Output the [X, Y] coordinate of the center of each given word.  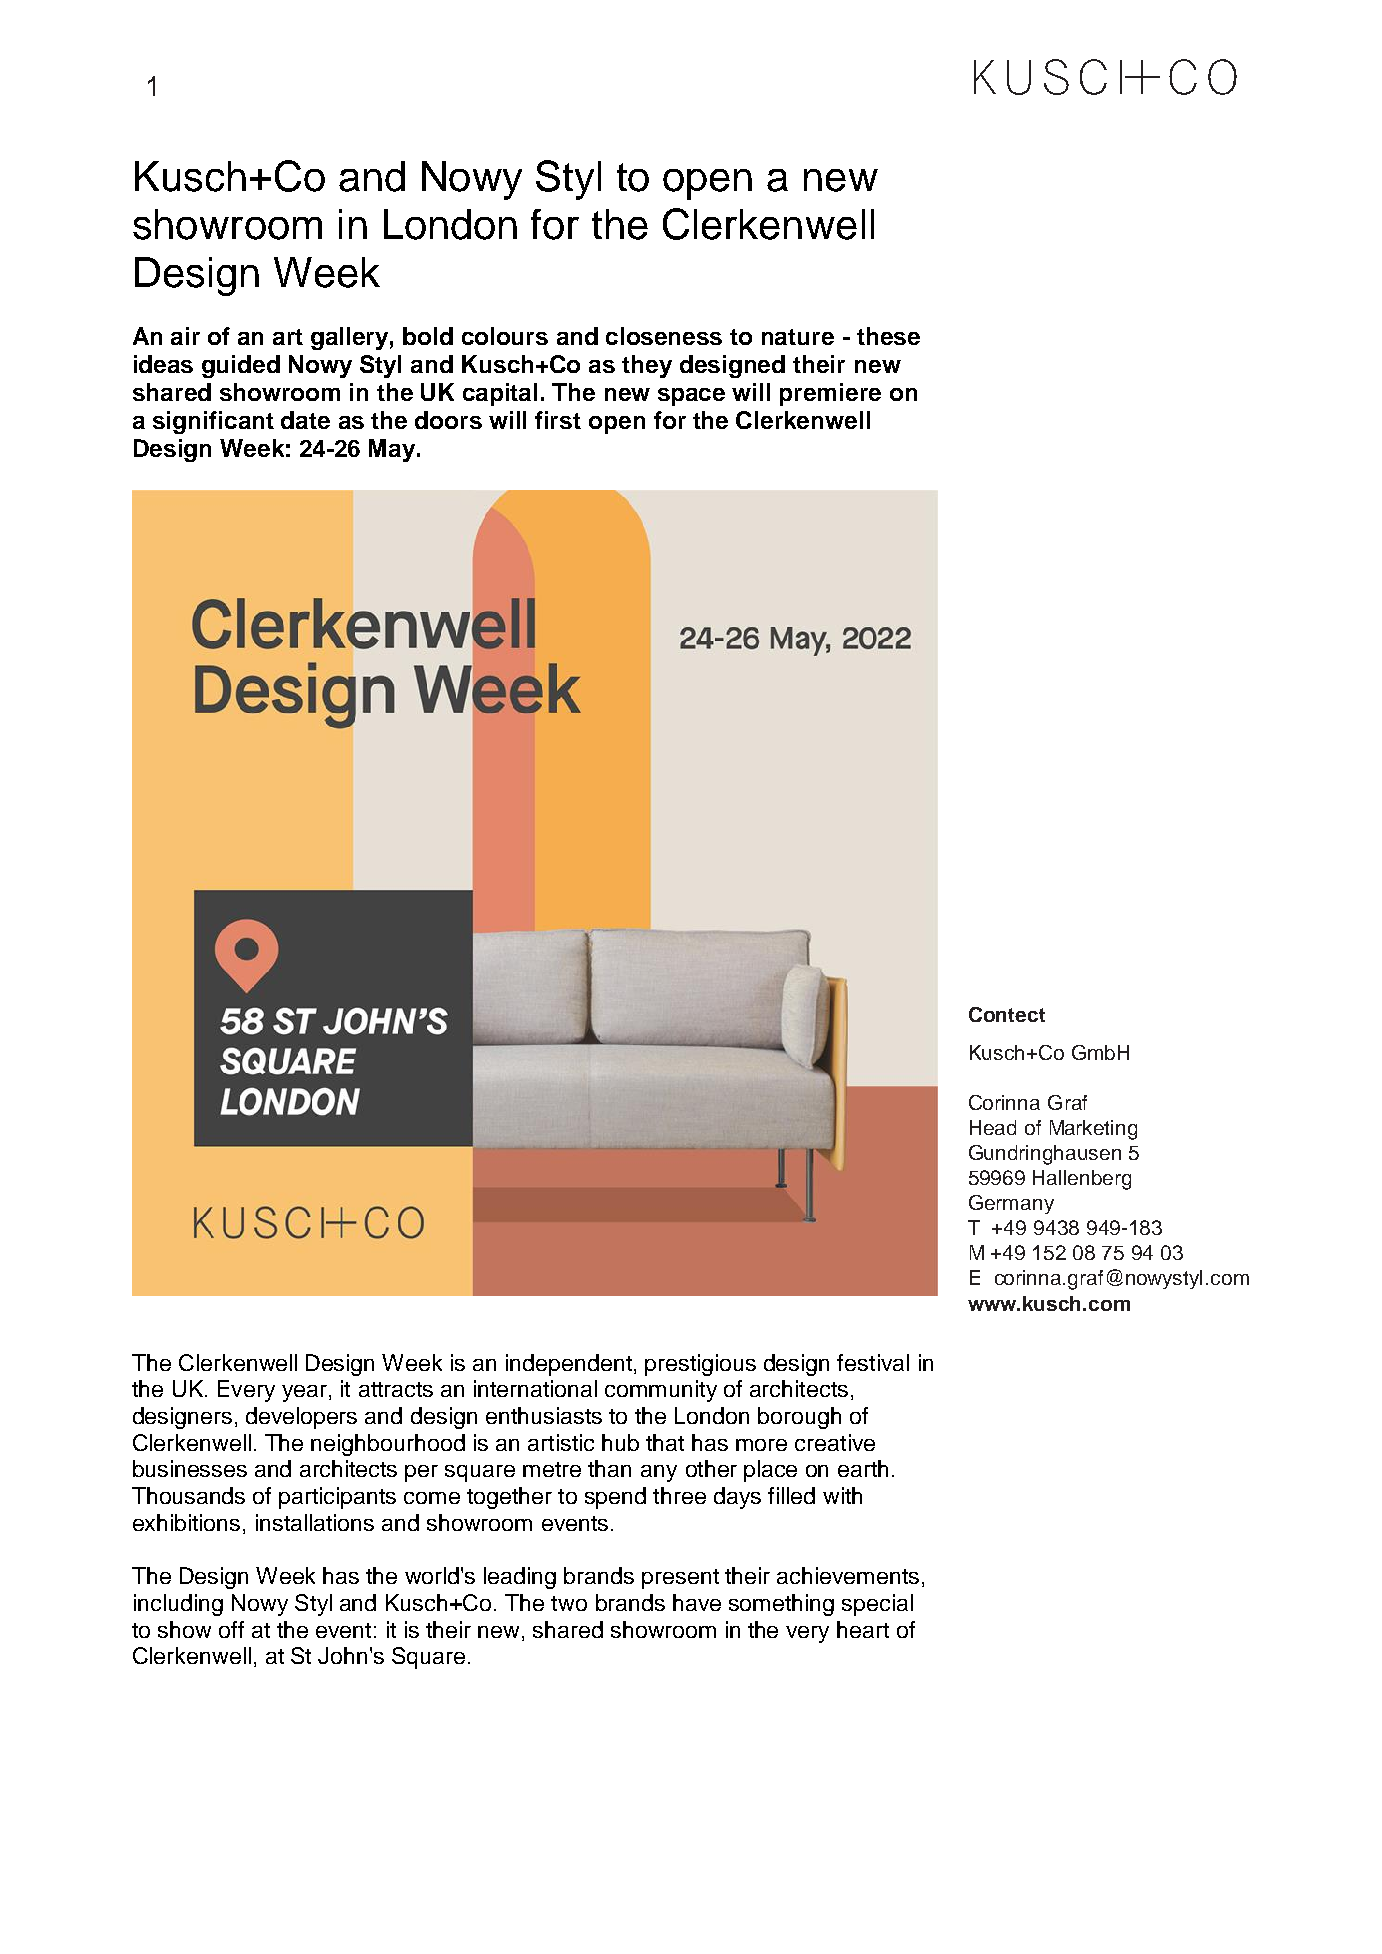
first [558, 420]
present [680, 1579]
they [647, 366]
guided [241, 366]
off [231, 1629]
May [393, 450]
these [888, 336]
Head [993, 1127]
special [877, 1605]
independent [569, 1365]
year [304, 1393]
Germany [1011, 1204]
